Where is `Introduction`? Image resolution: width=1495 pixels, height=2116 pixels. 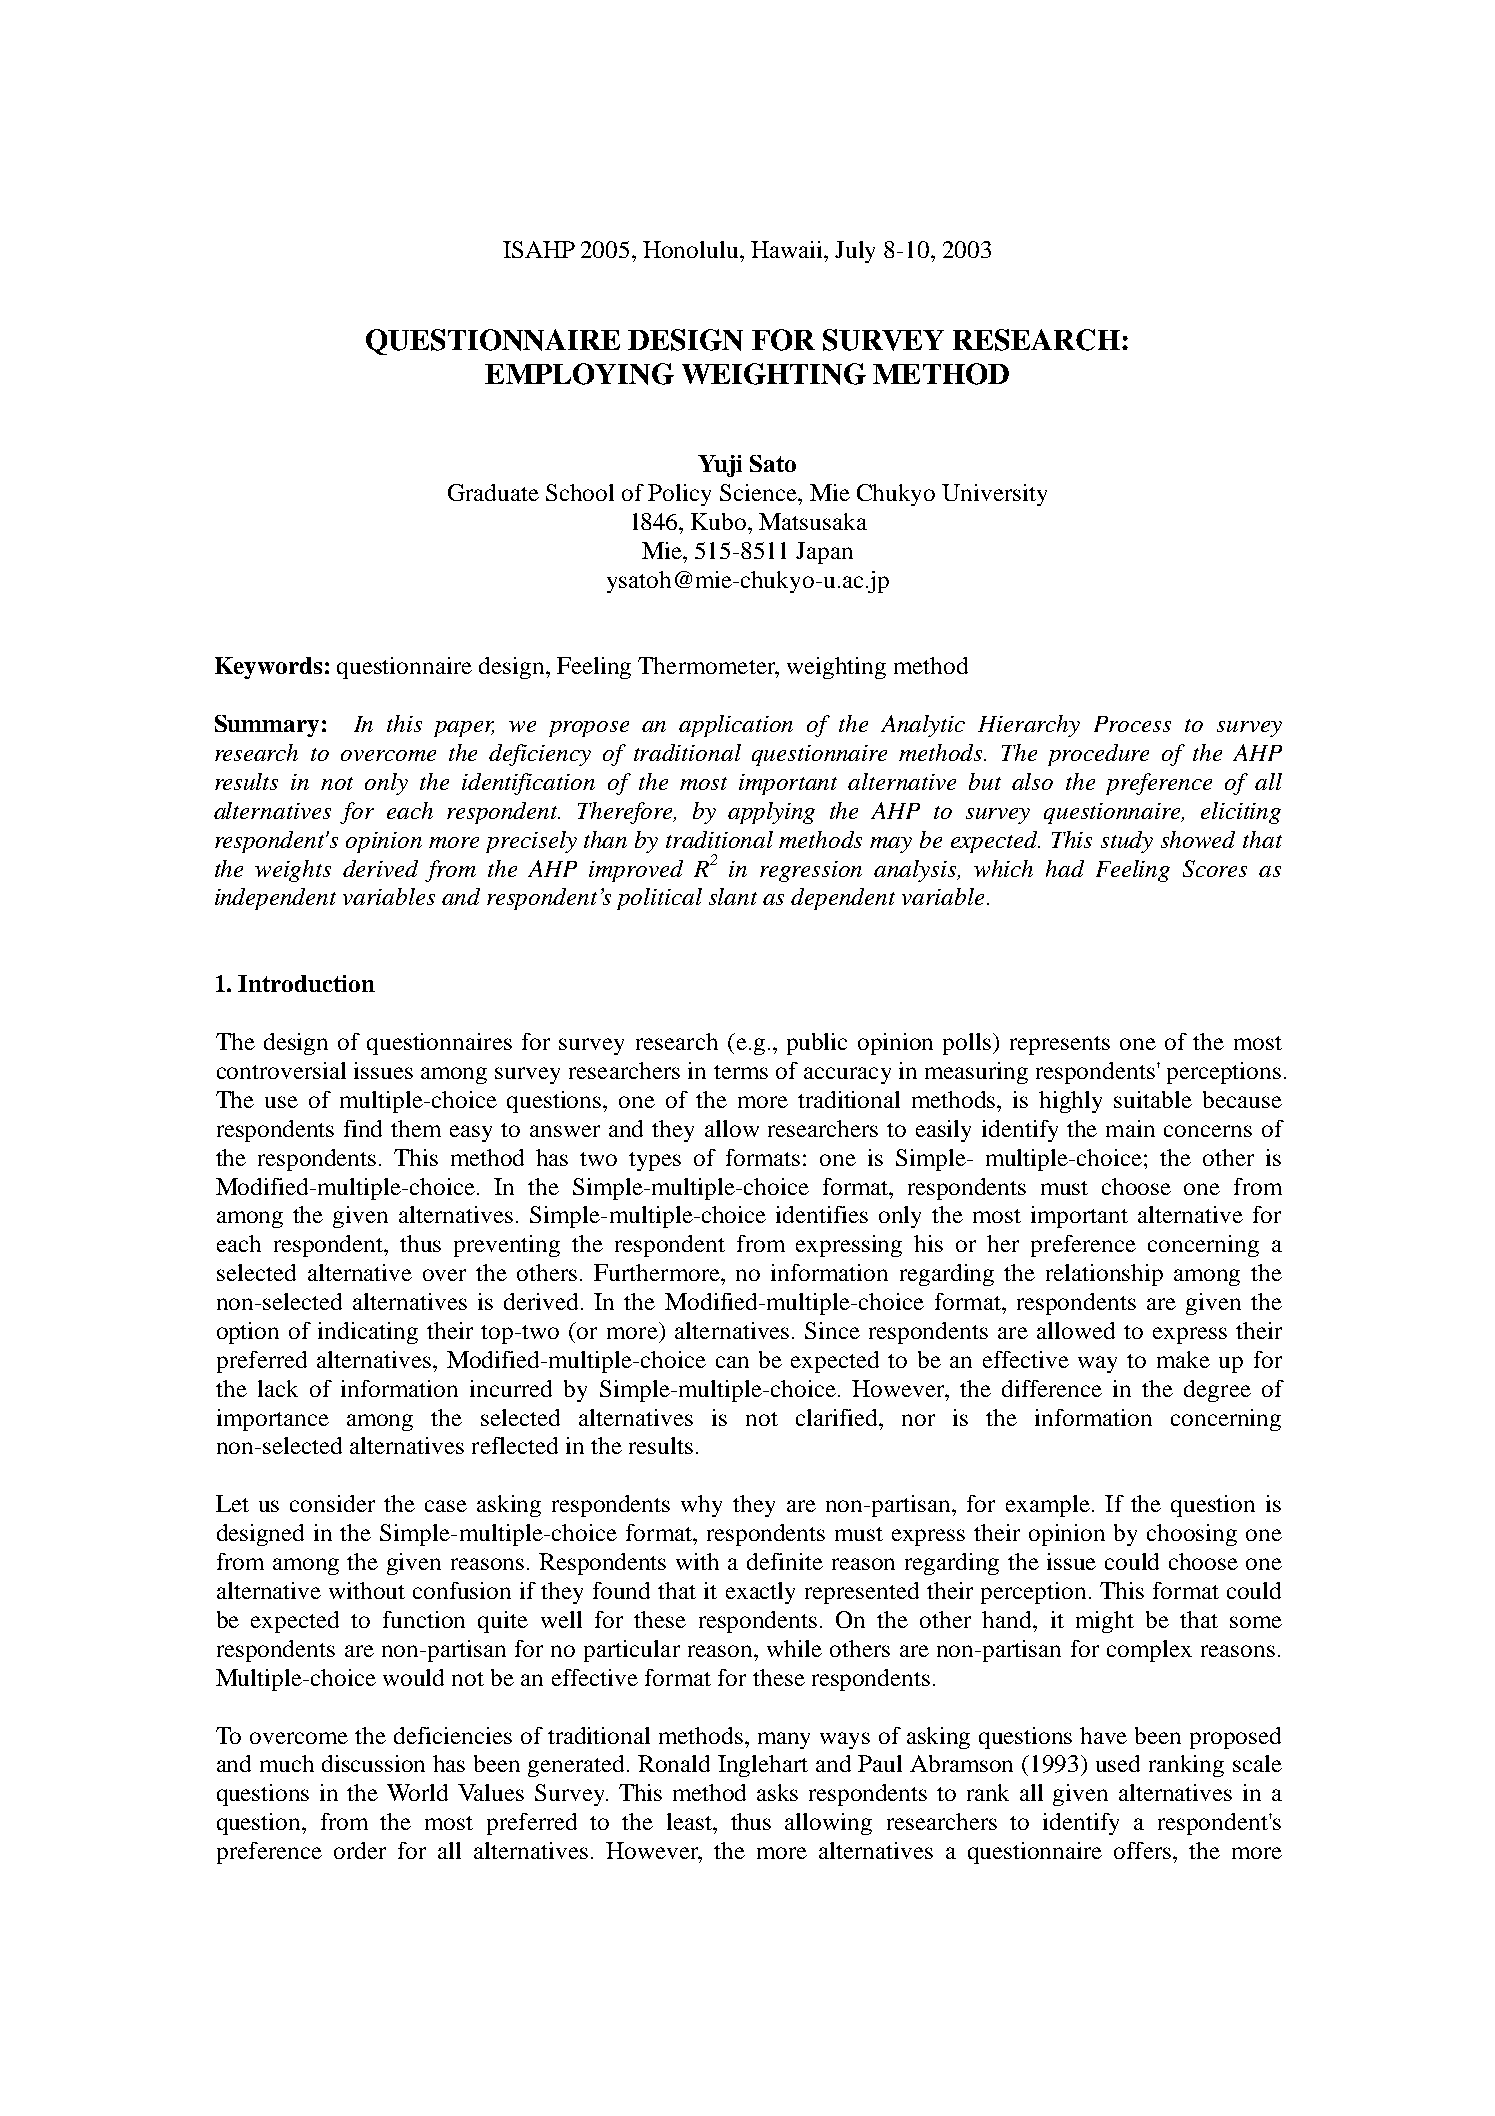 Introduction is located at coordinates (306, 983).
